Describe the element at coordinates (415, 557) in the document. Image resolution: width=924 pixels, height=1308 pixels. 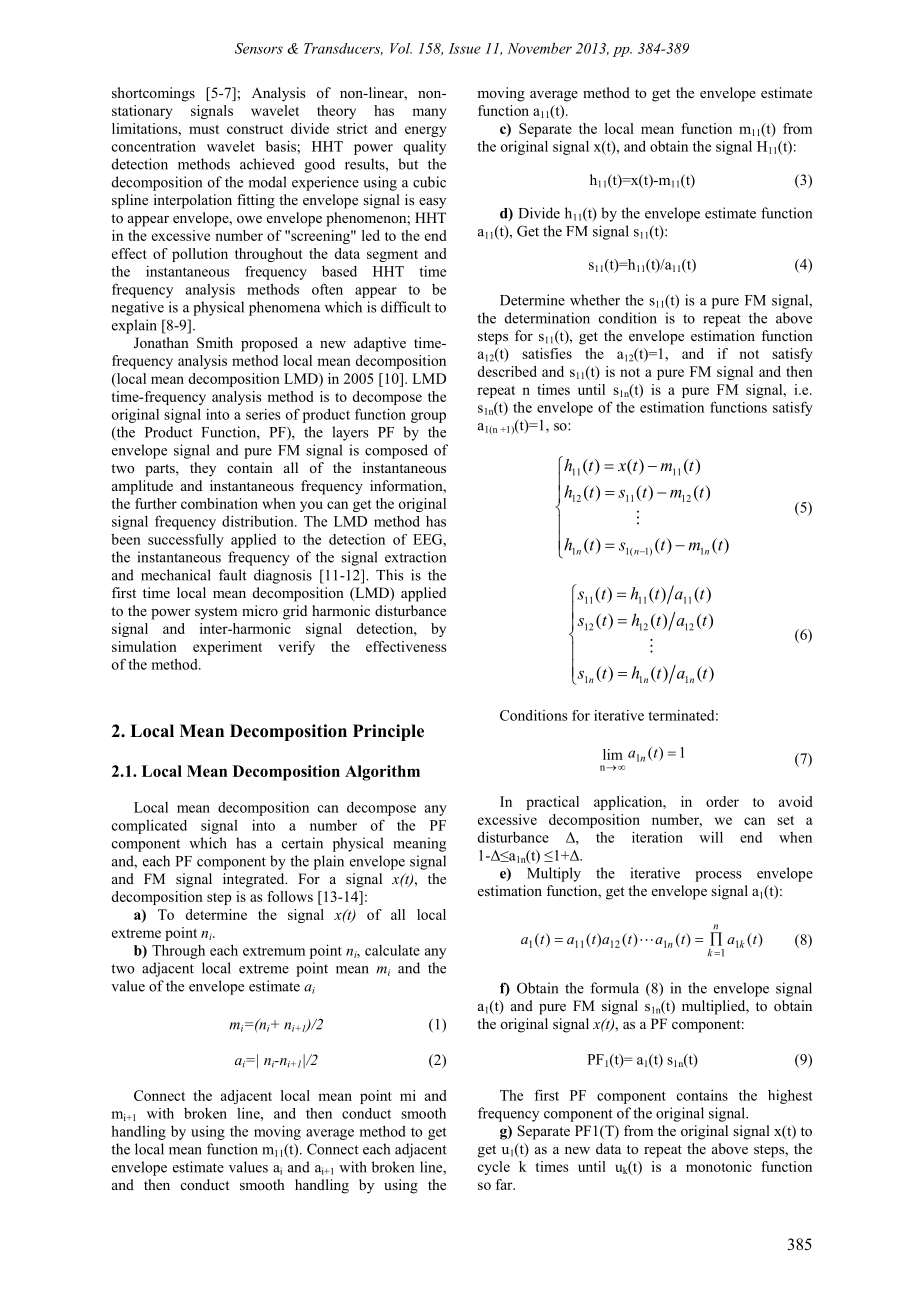
I see `extraction` at that location.
